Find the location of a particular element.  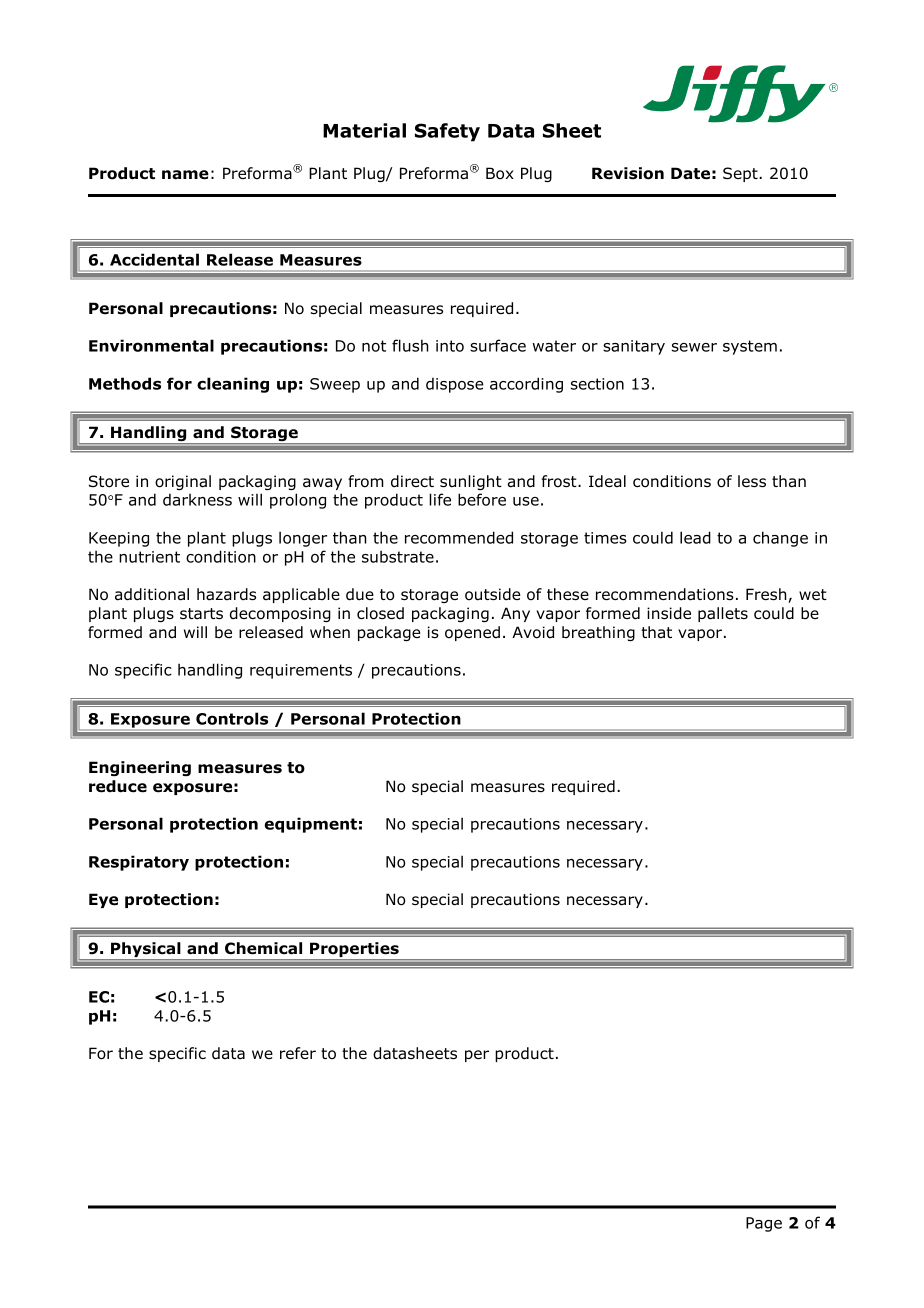

less is located at coordinates (752, 481).
